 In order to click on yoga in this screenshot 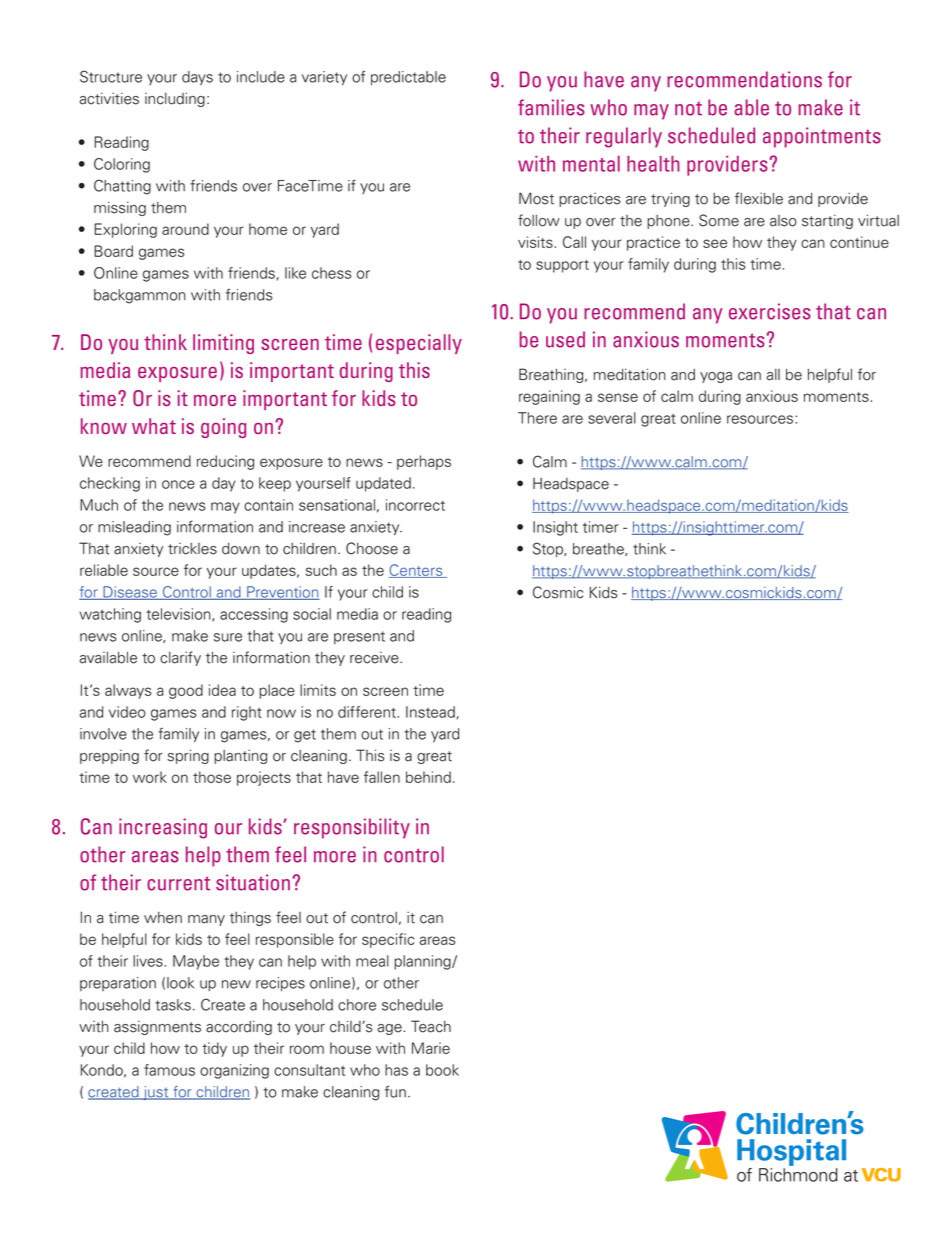, I will do `click(716, 377)`.
